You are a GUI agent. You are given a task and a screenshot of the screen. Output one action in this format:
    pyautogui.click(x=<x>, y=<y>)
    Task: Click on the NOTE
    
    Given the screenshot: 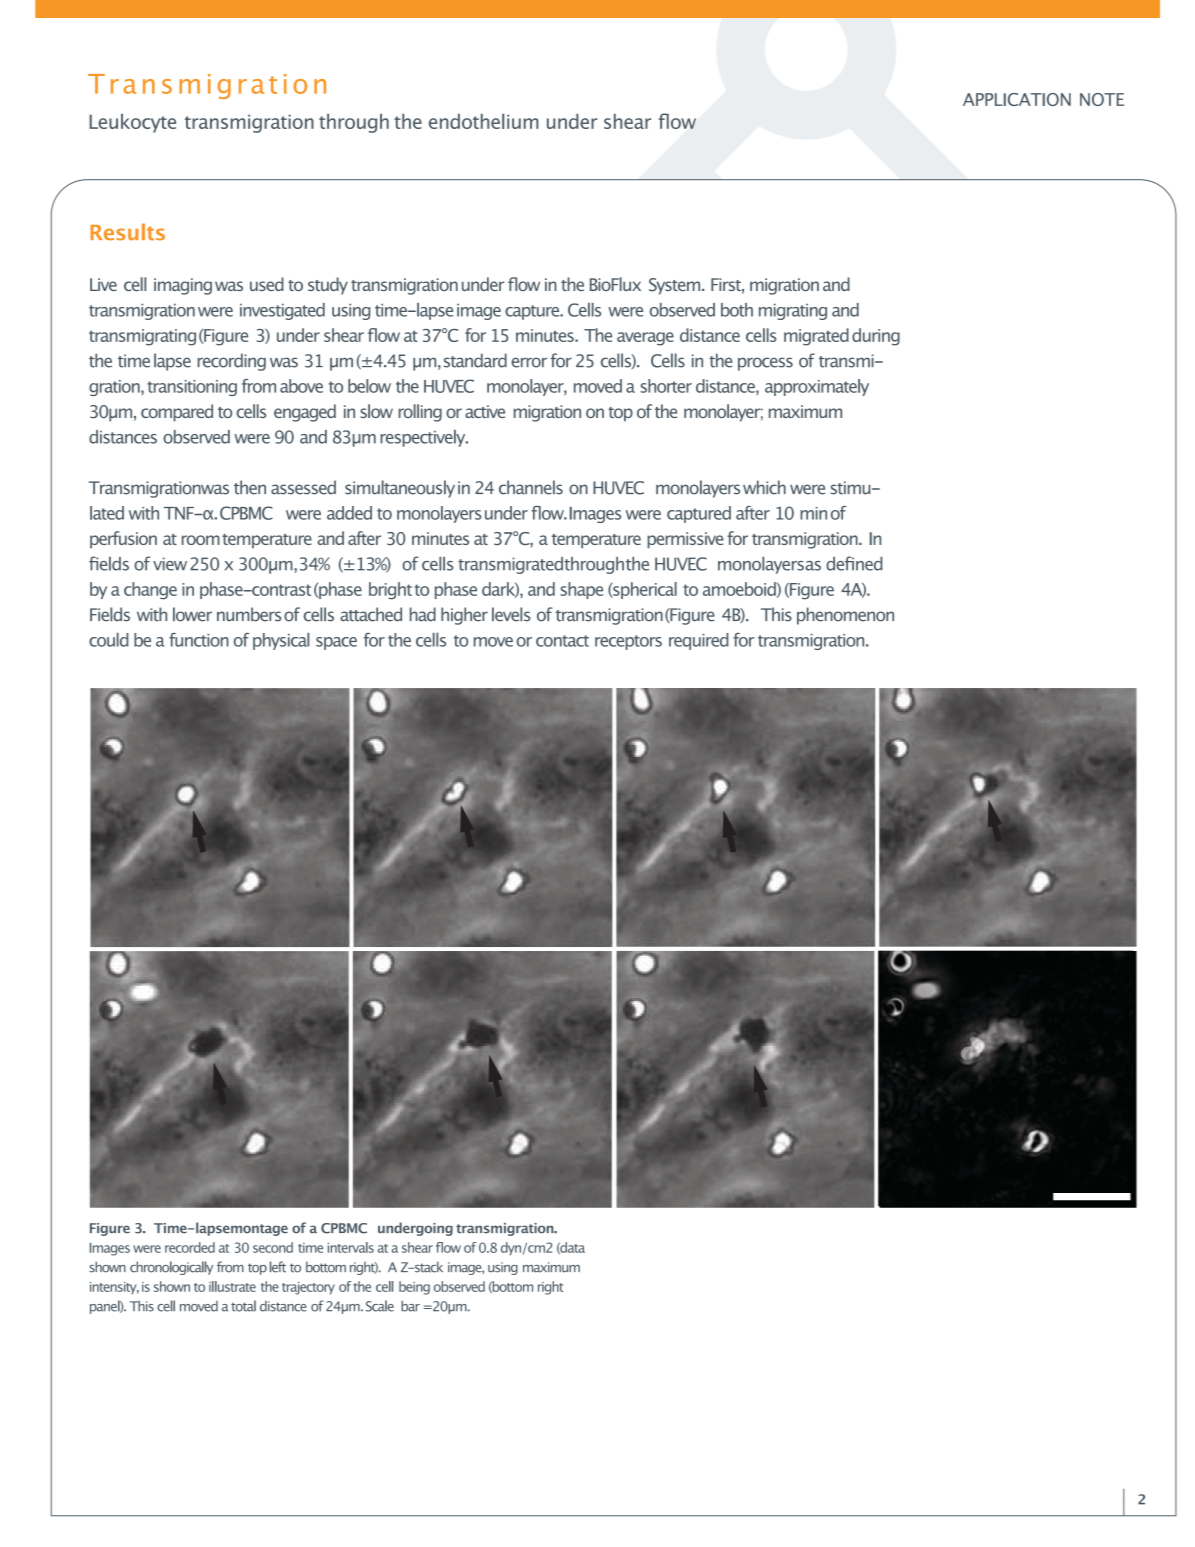 What is the action you would take?
    pyautogui.click(x=1102, y=99)
